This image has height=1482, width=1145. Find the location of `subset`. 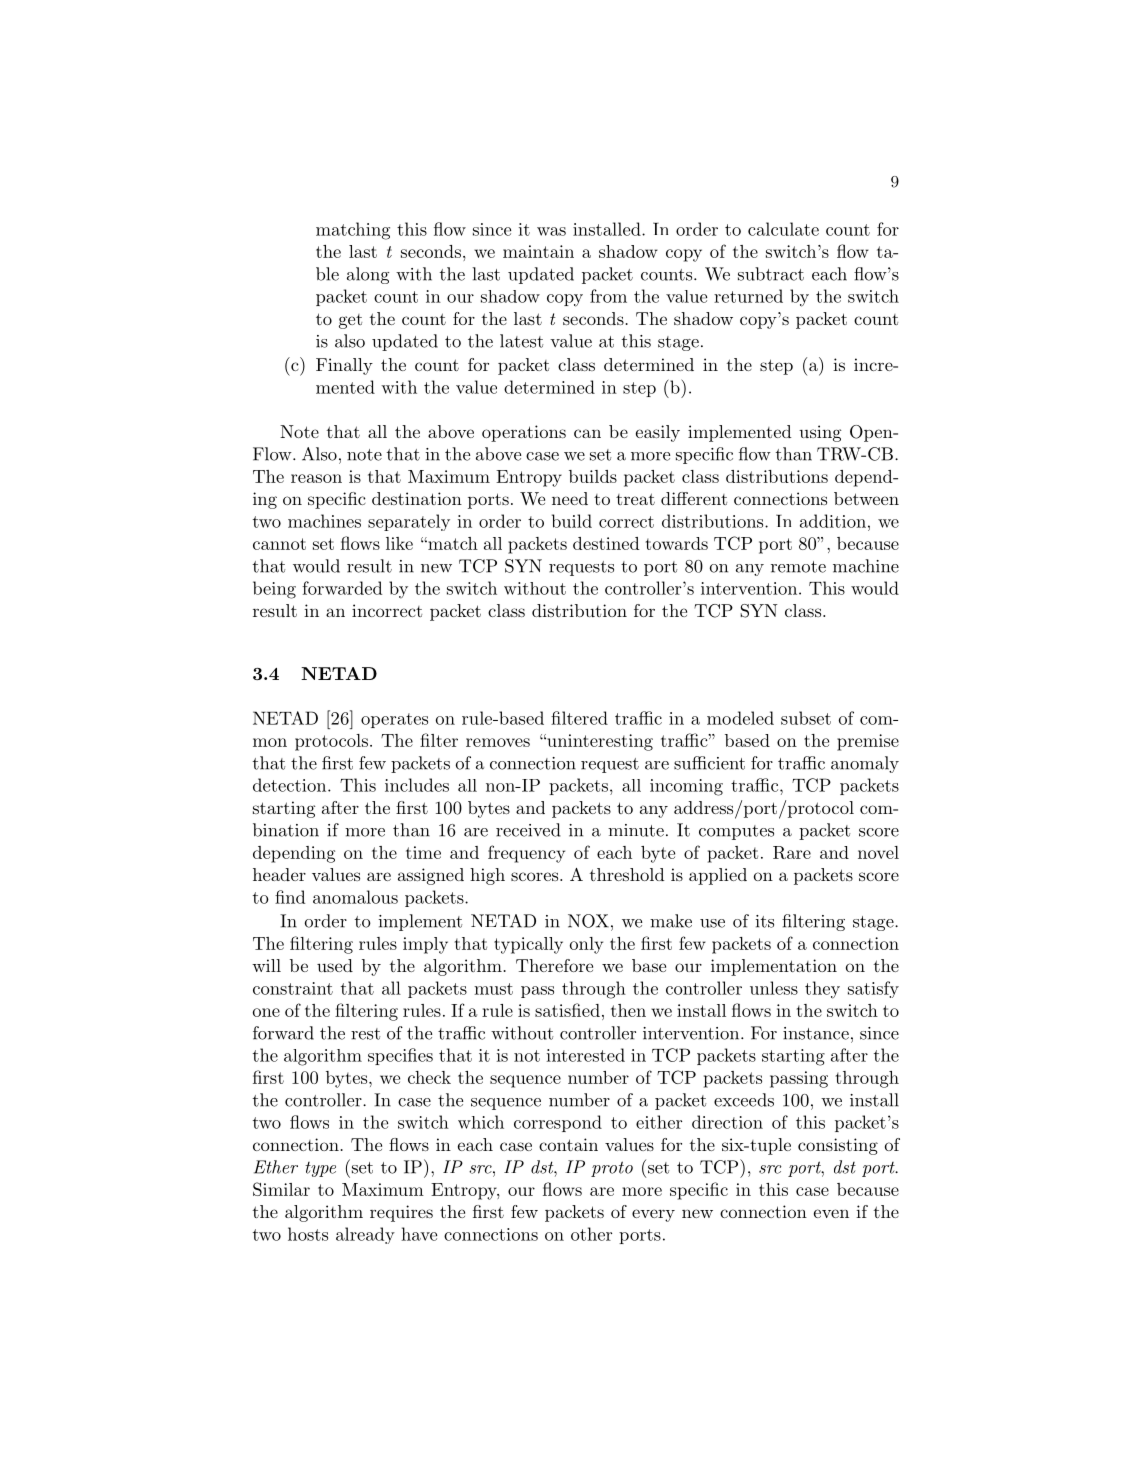

subset is located at coordinates (806, 718).
